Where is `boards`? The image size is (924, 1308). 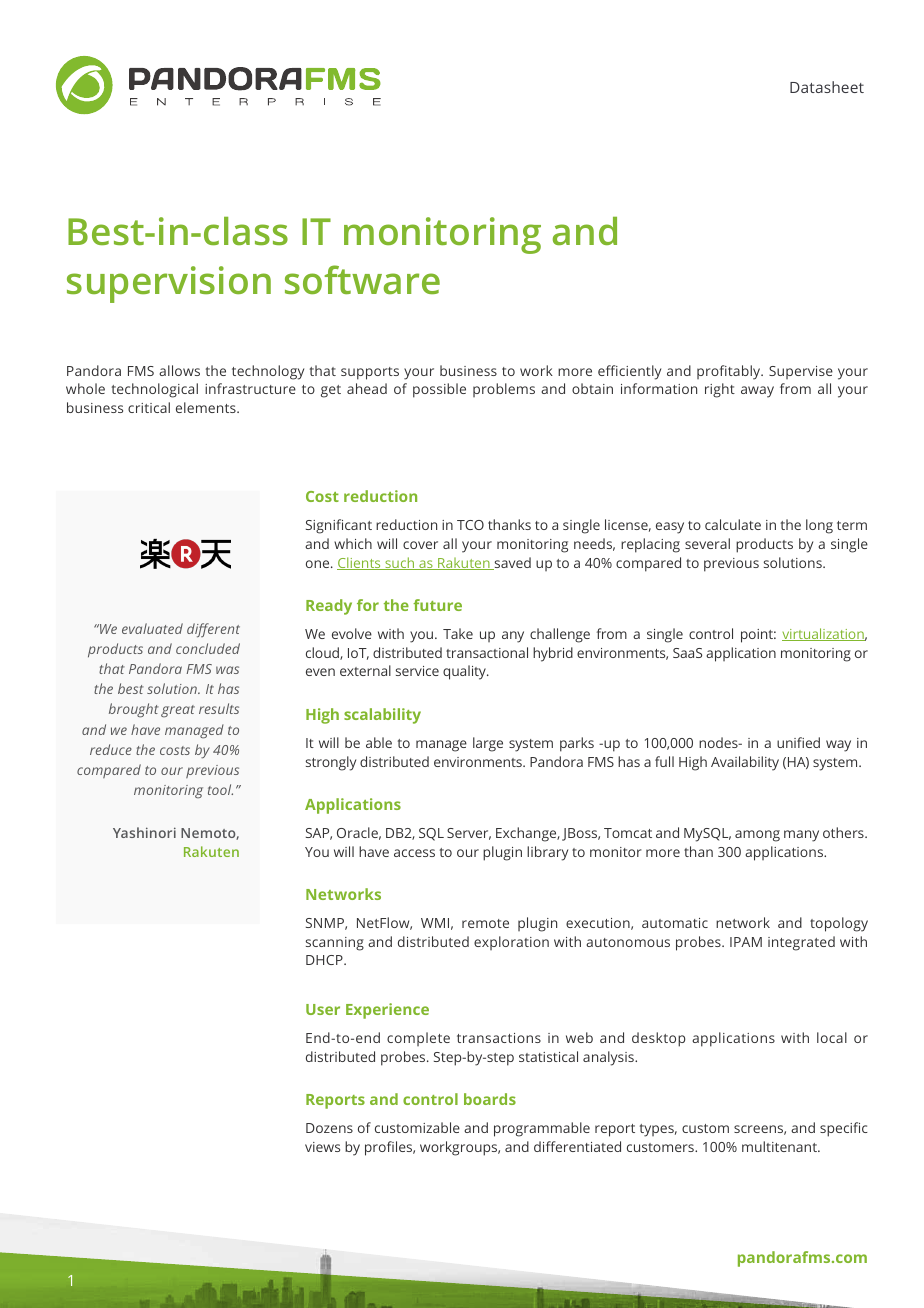 boards is located at coordinates (490, 1099).
